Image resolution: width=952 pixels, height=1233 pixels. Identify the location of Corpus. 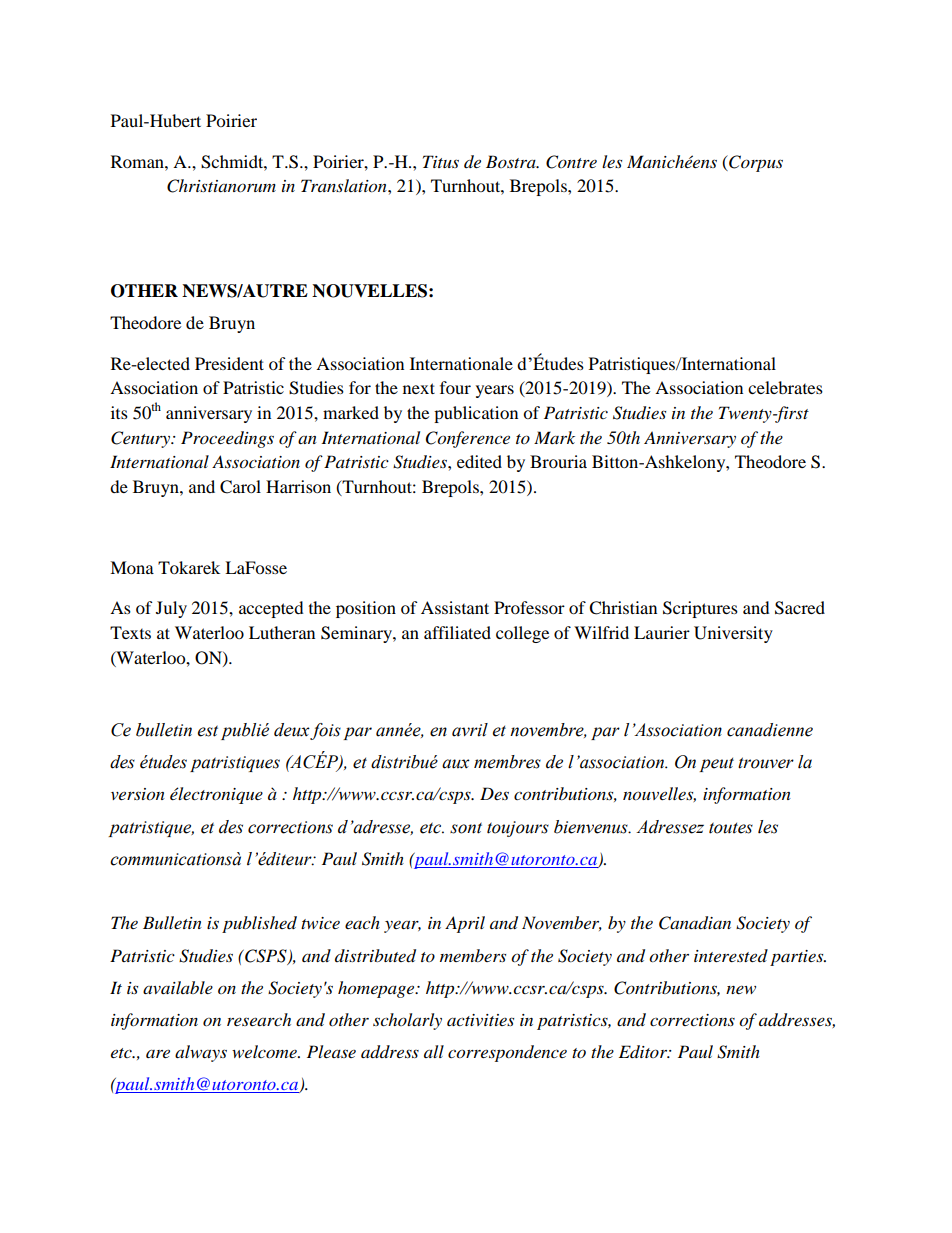
(755, 163).
